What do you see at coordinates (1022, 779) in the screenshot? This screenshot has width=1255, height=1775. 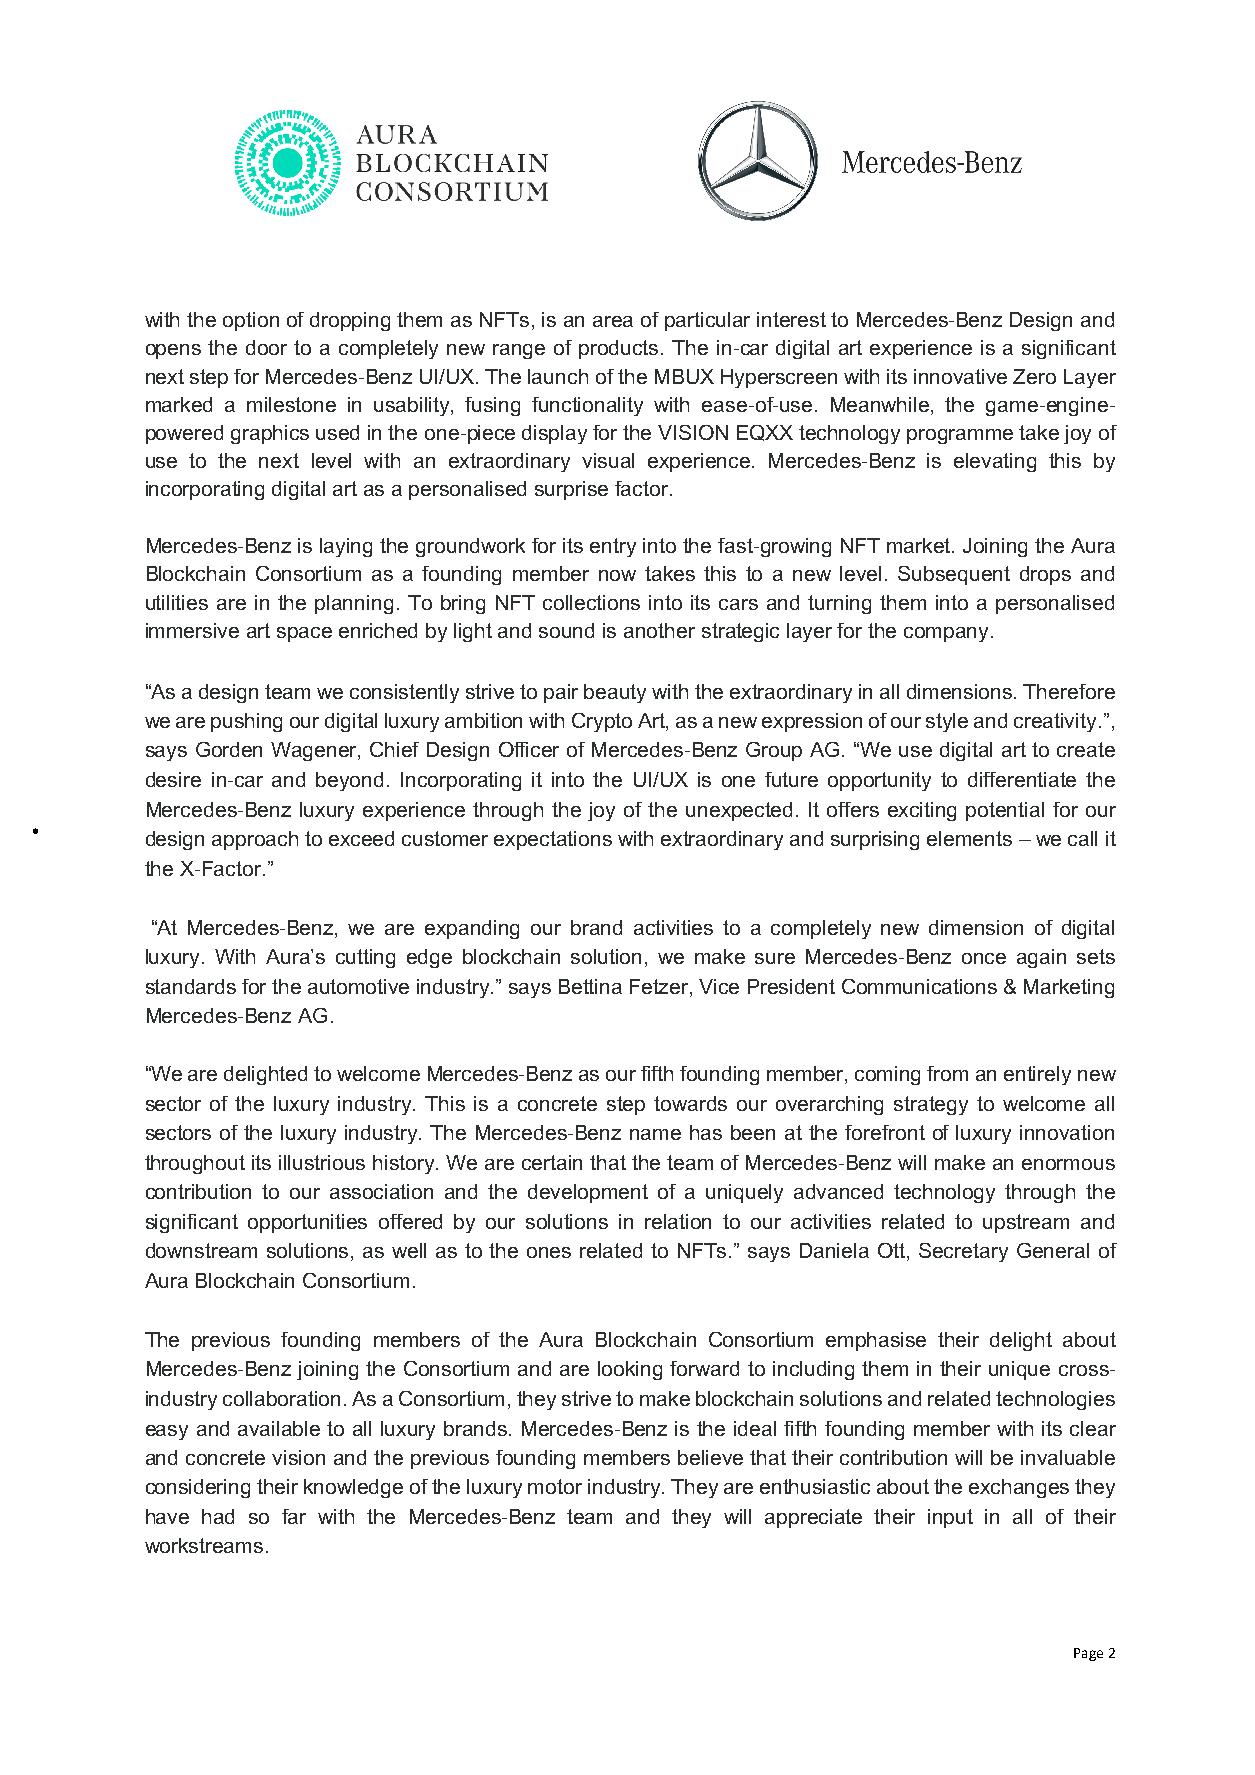 I see `differentiate` at bounding box center [1022, 779].
